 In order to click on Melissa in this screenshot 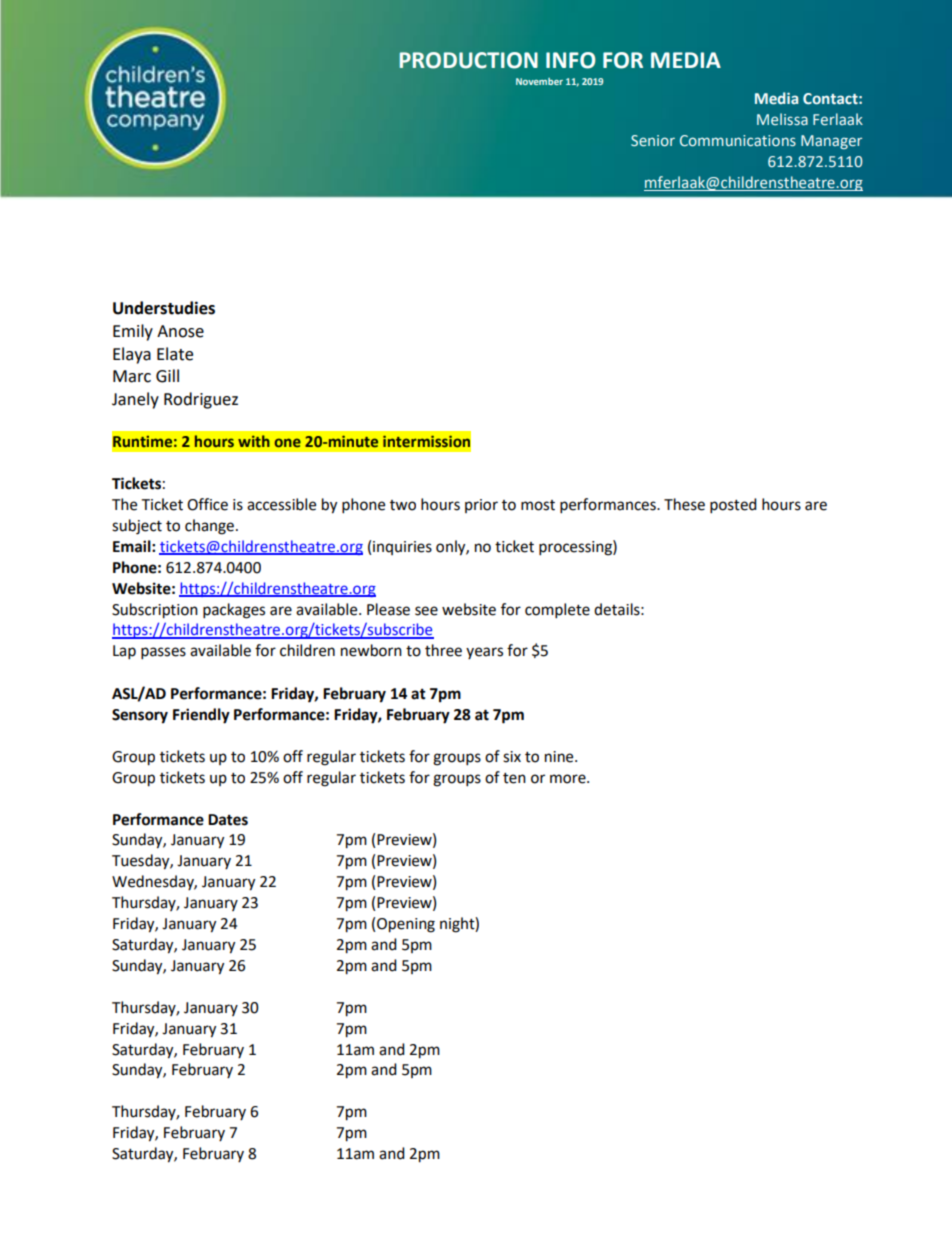, I will do `click(782, 119)`.
